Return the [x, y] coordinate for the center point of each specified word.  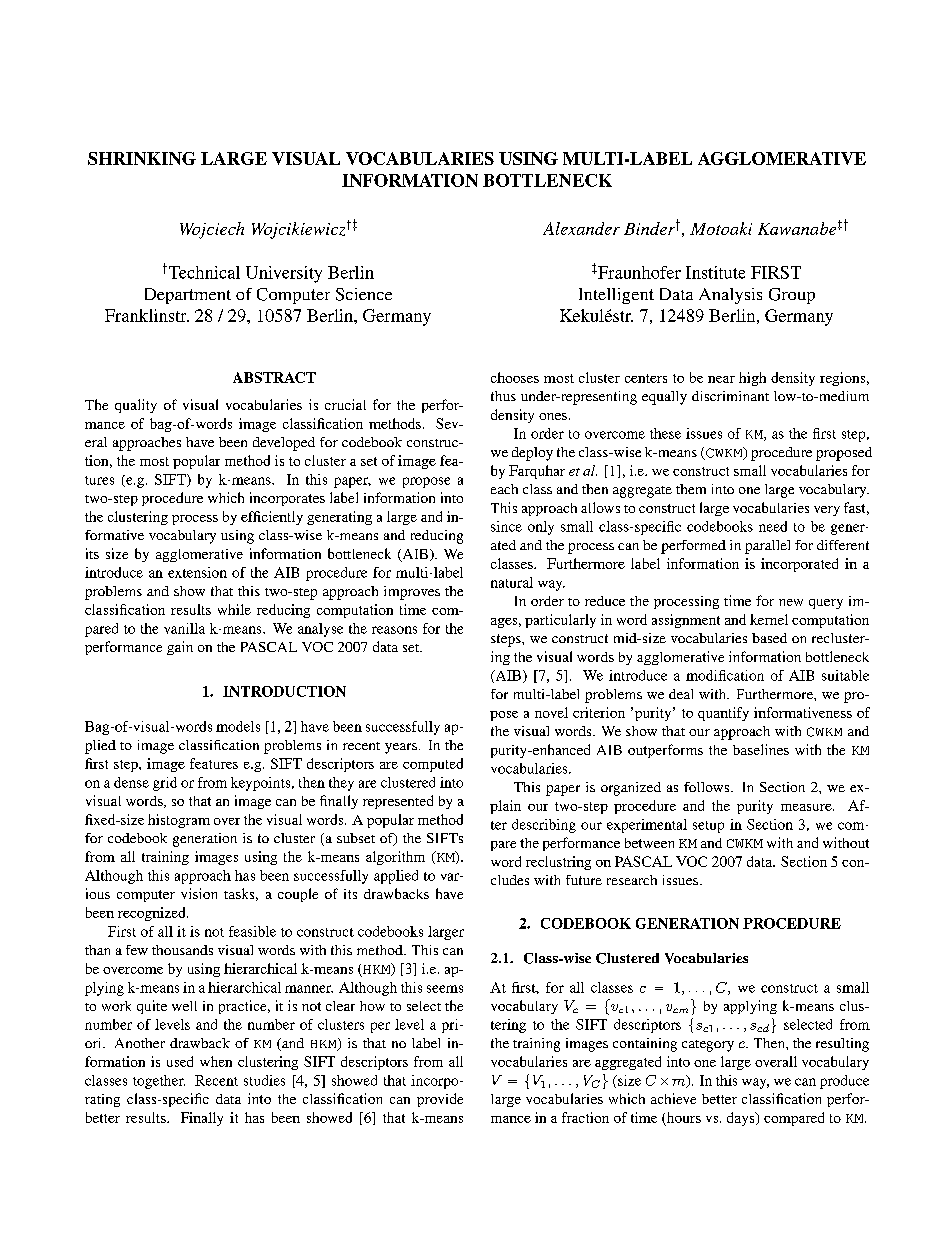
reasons [394, 630]
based [769, 638]
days [742, 1119]
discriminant [730, 396]
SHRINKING [142, 158]
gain [180, 648]
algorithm [395, 858]
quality [136, 406]
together [159, 1082]
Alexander [581, 228]
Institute [715, 272]
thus [503, 396]
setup [708, 827]
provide [440, 1100]
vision [199, 893]
